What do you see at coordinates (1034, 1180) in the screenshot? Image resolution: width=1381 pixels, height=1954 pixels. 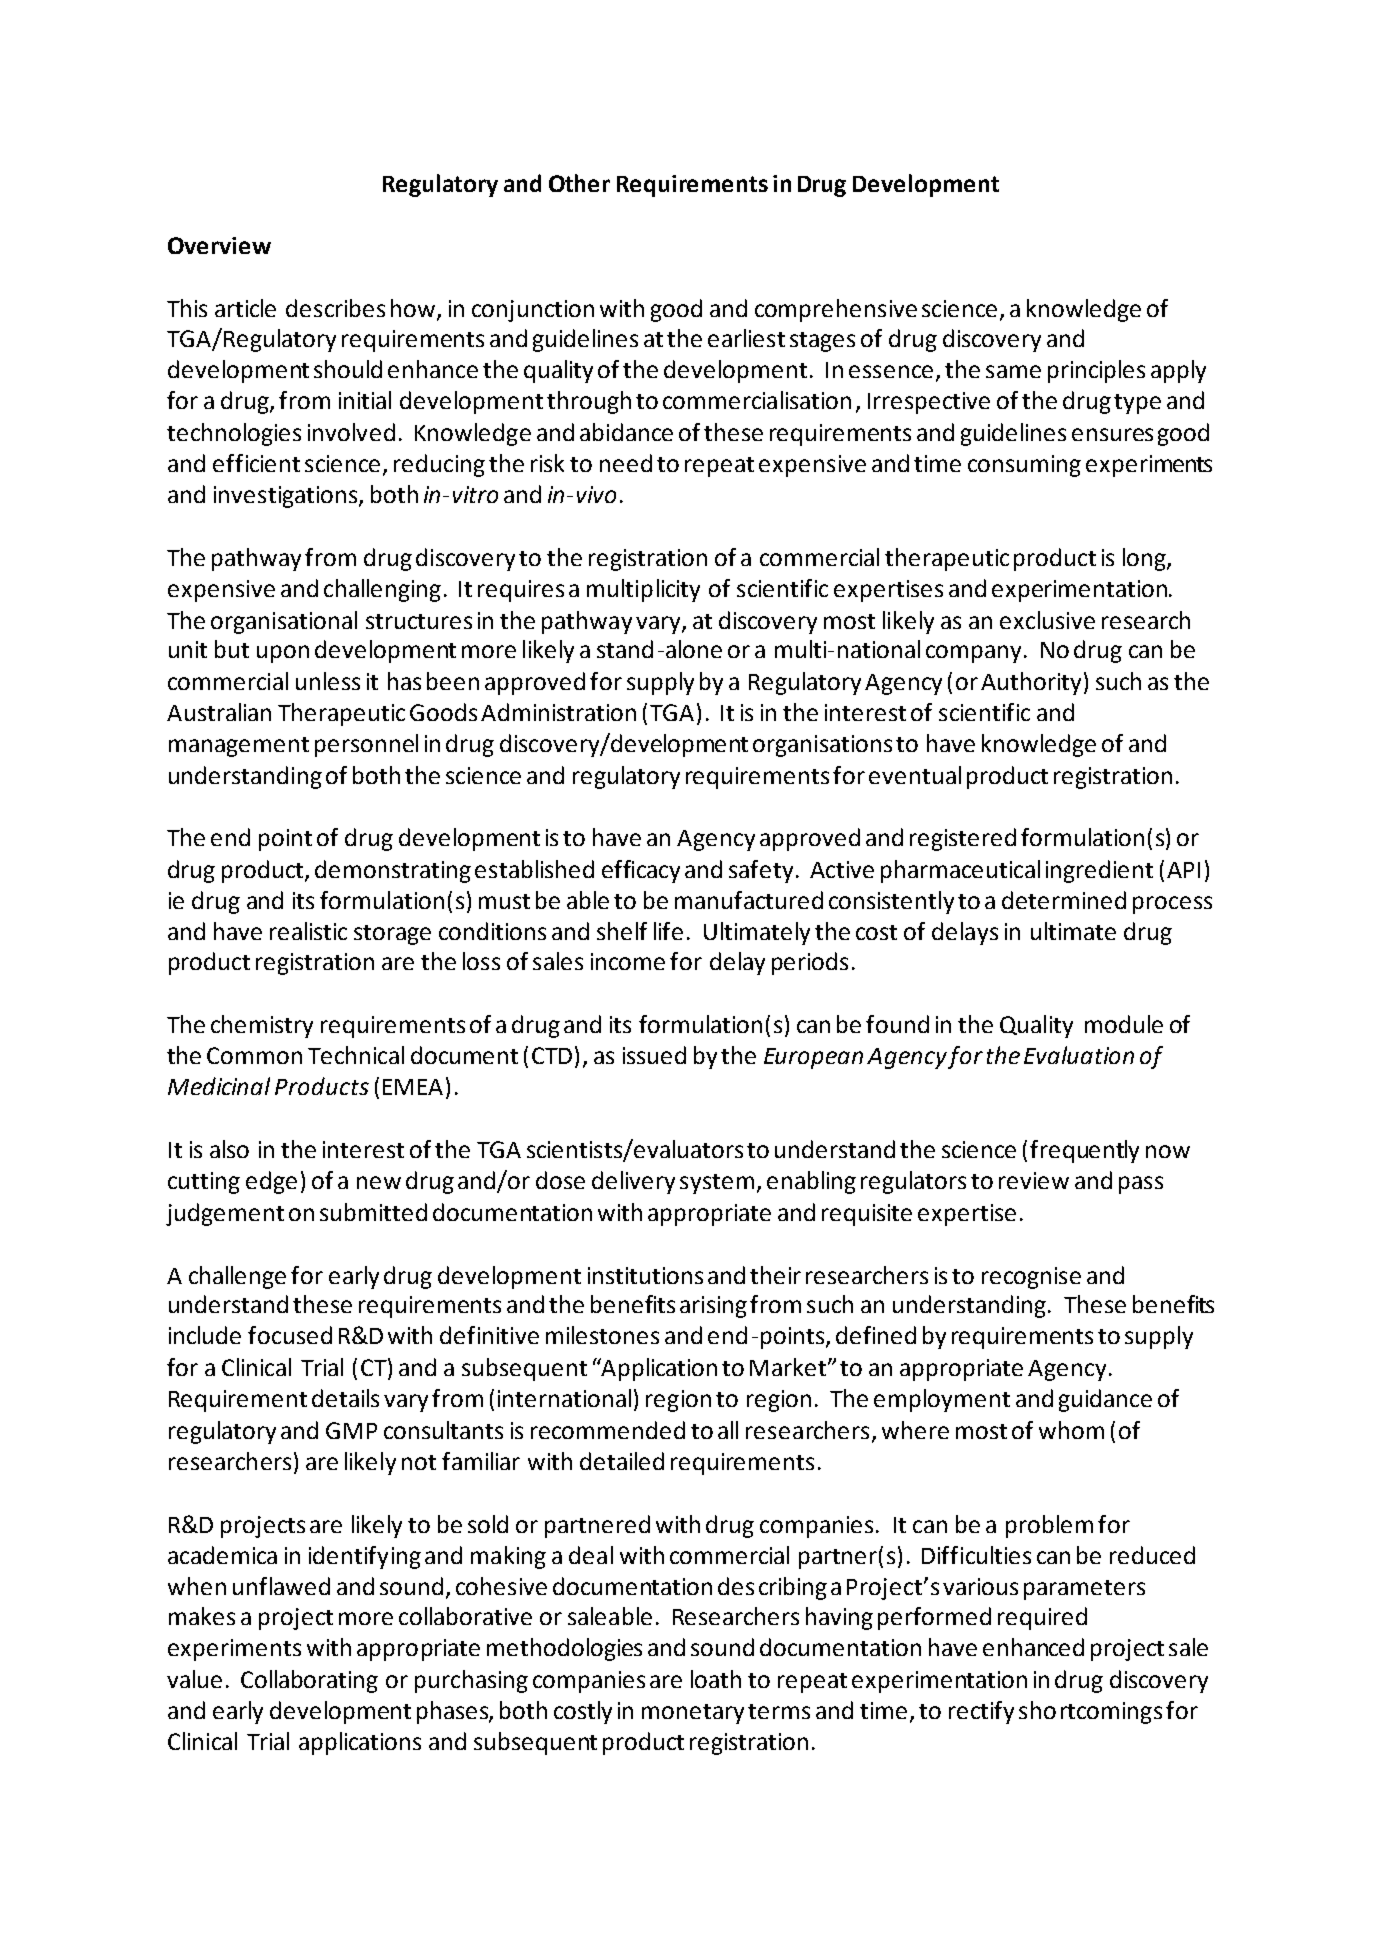 I see `review` at bounding box center [1034, 1180].
